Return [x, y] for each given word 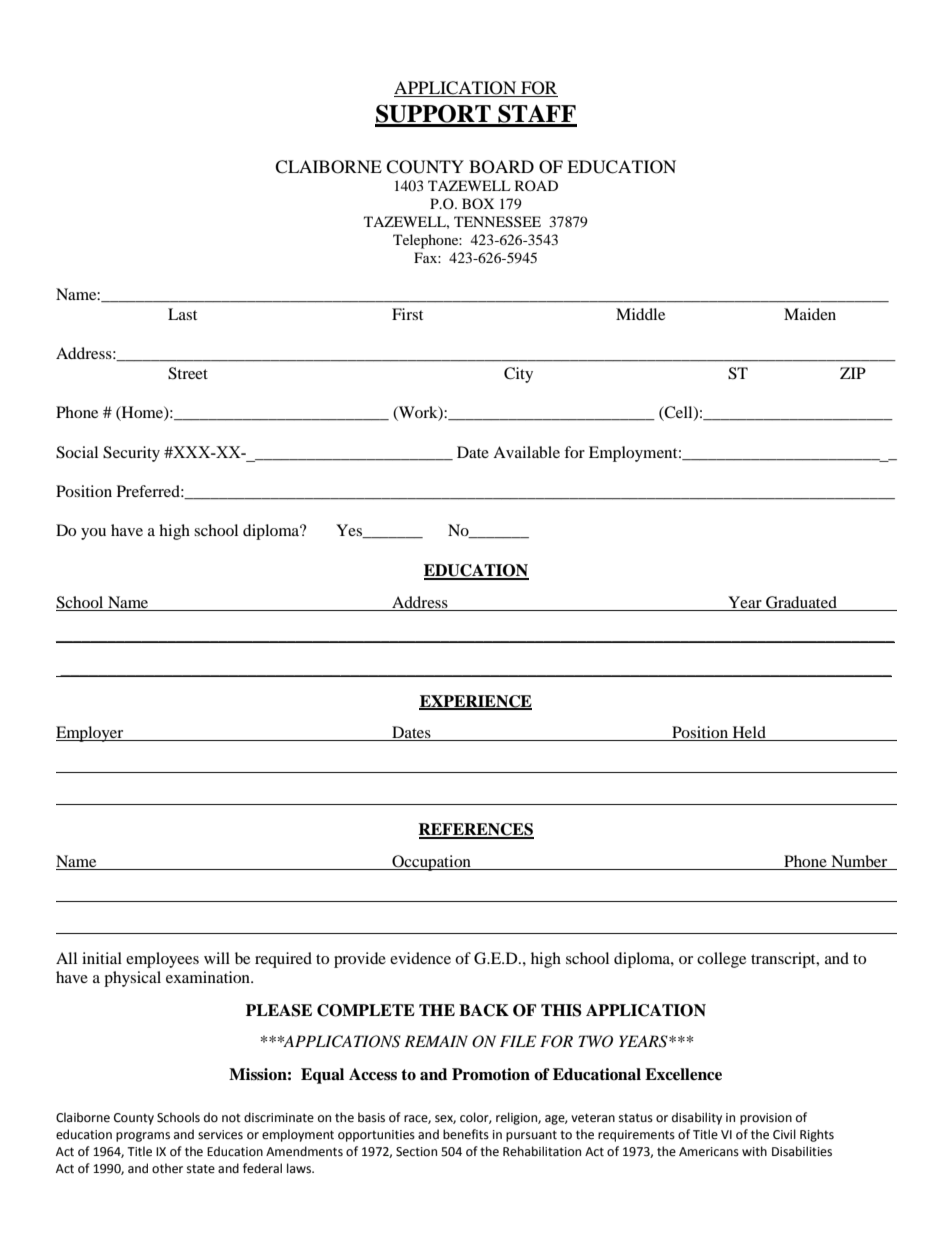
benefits [466, 1134]
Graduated [801, 603]
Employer [91, 734]
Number [859, 862]
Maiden [810, 314]
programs [143, 1137]
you [93, 534]
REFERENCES [476, 830]
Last [182, 314]
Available [526, 452]
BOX [478, 203]
